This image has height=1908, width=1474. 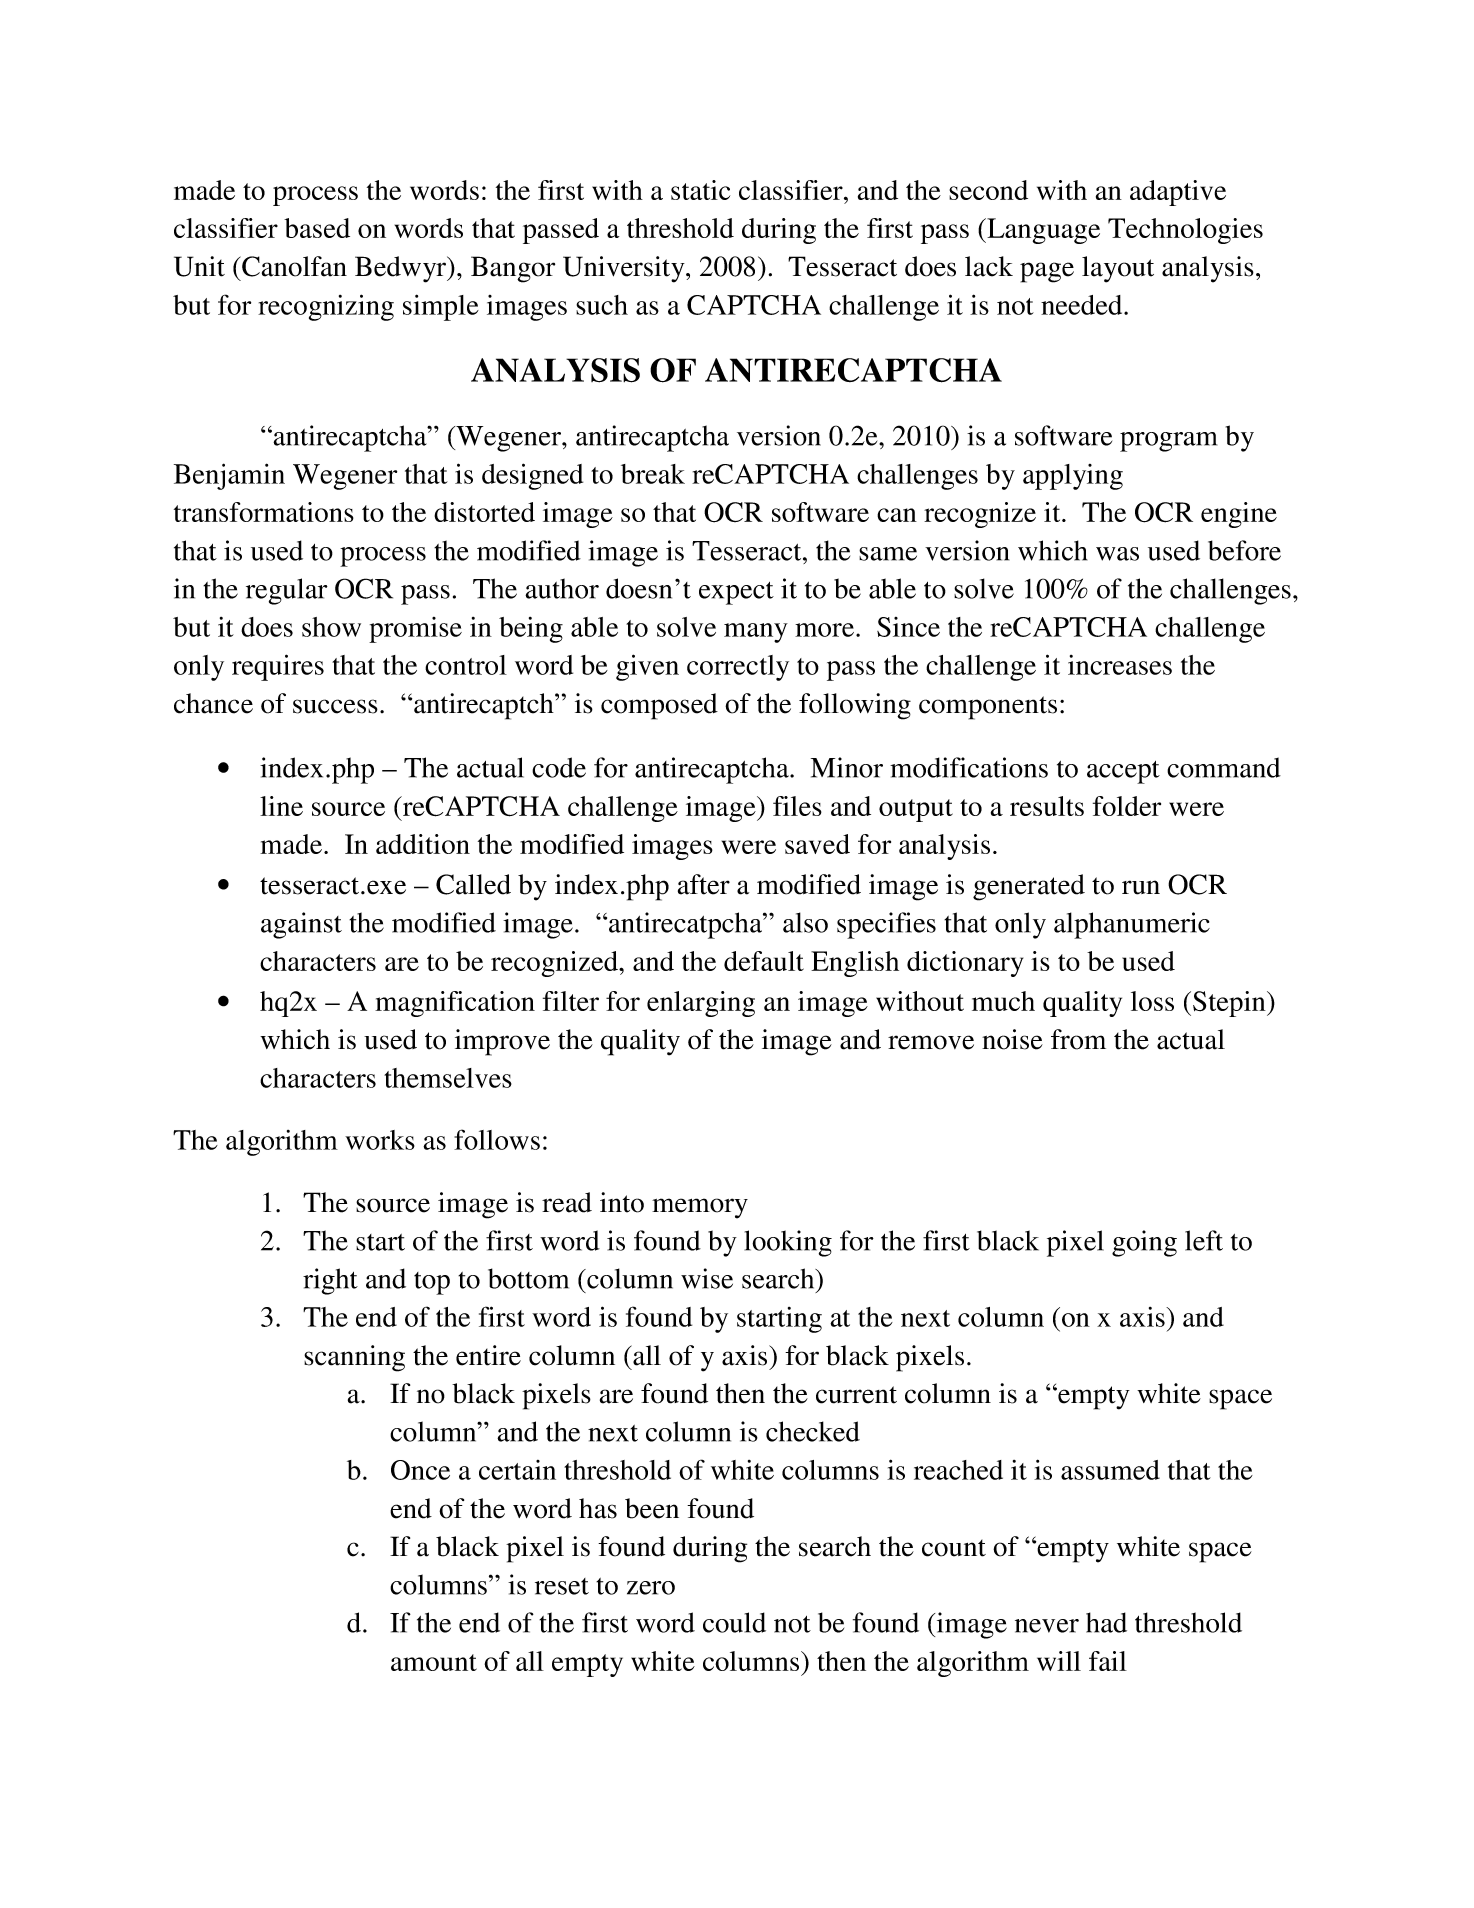 What do you see at coordinates (434, 1662) in the image?
I see `amount` at bounding box center [434, 1662].
